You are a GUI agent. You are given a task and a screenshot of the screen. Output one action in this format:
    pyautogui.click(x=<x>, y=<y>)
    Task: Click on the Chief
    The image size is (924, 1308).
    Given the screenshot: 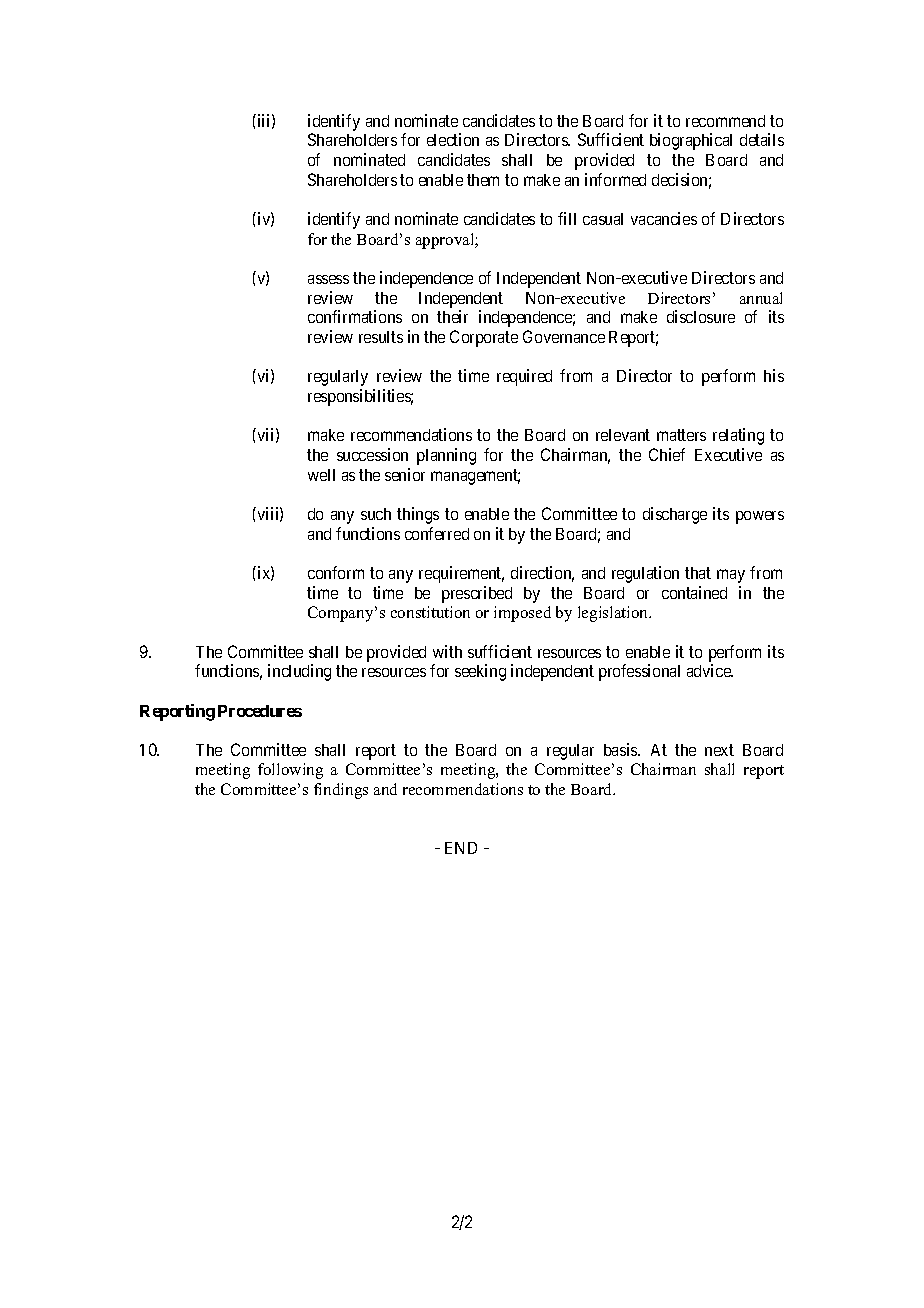 What is the action you would take?
    pyautogui.click(x=667, y=454)
